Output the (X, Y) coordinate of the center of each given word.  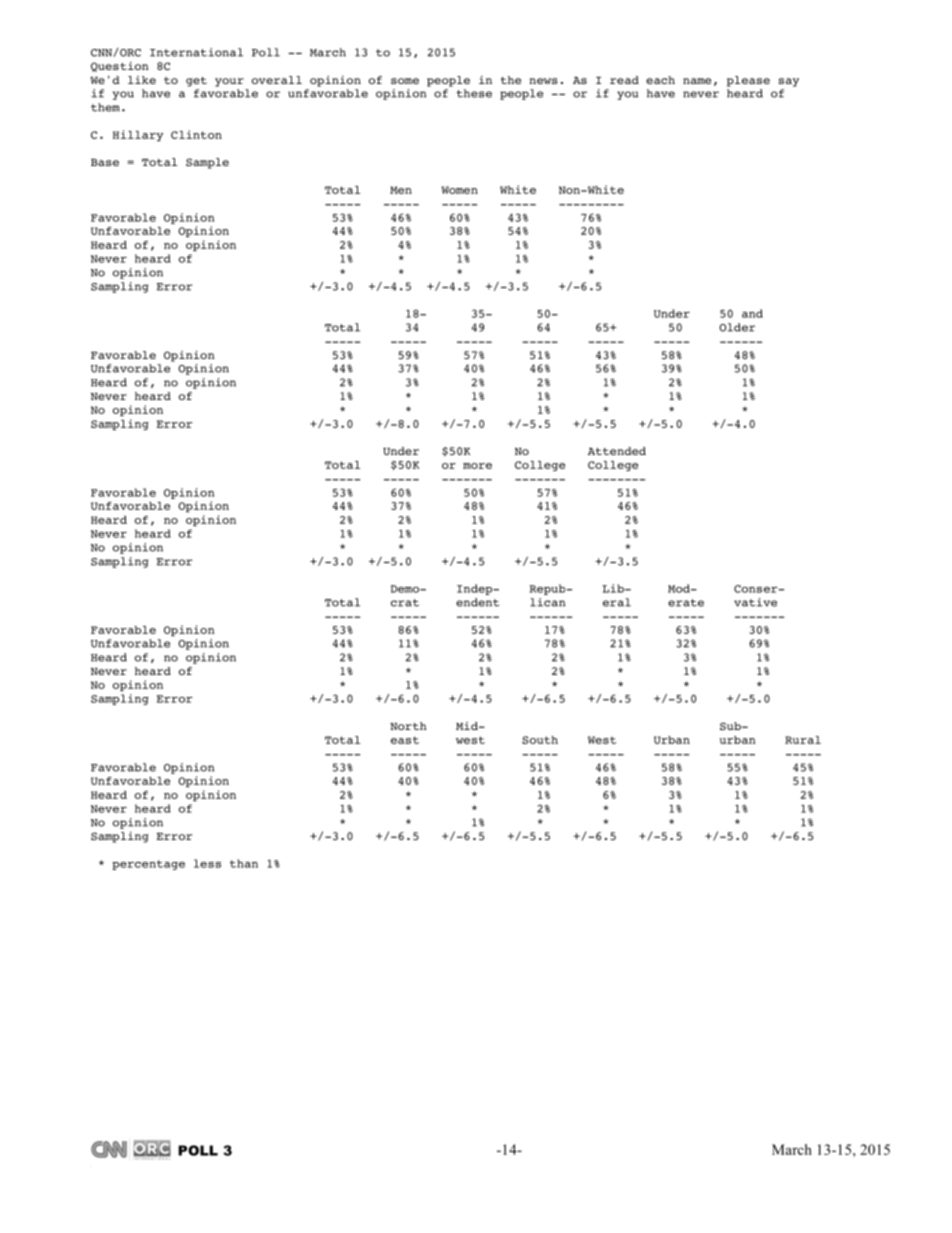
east (405, 740)
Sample (207, 163)
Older (737, 327)
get (196, 82)
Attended (617, 451)
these (474, 93)
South (540, 740)
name (697, 81)
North (408, 726)
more (477, 466)
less (207, 863)
